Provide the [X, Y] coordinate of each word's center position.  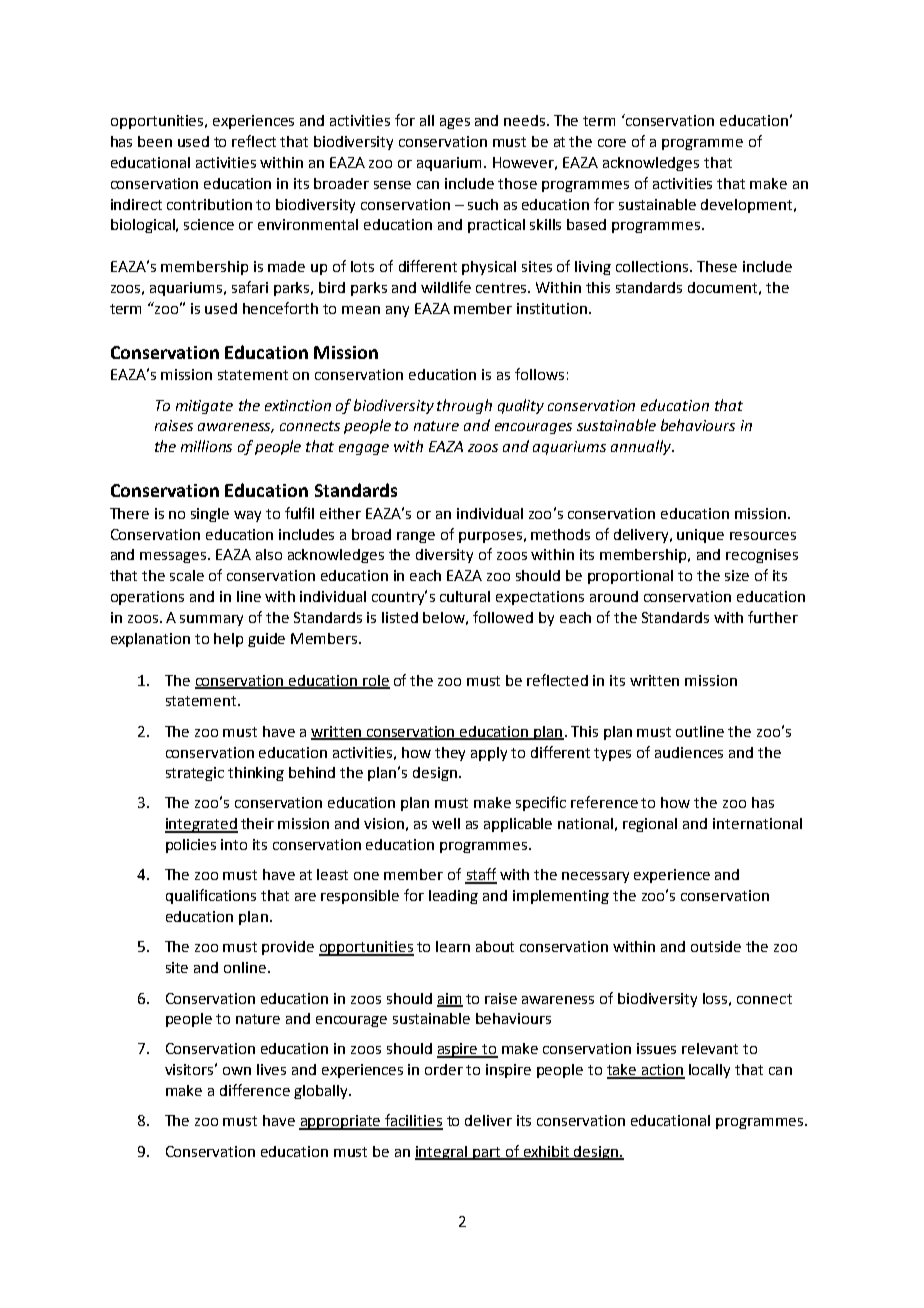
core [612, 143]
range [416, 537]
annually [642, 447]
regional [650, 825]
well [446, 823]
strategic [195, 774]
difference [255, 1090]
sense [392, 185]
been [155, 141]
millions [206, 446]
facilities [413, 1121]
